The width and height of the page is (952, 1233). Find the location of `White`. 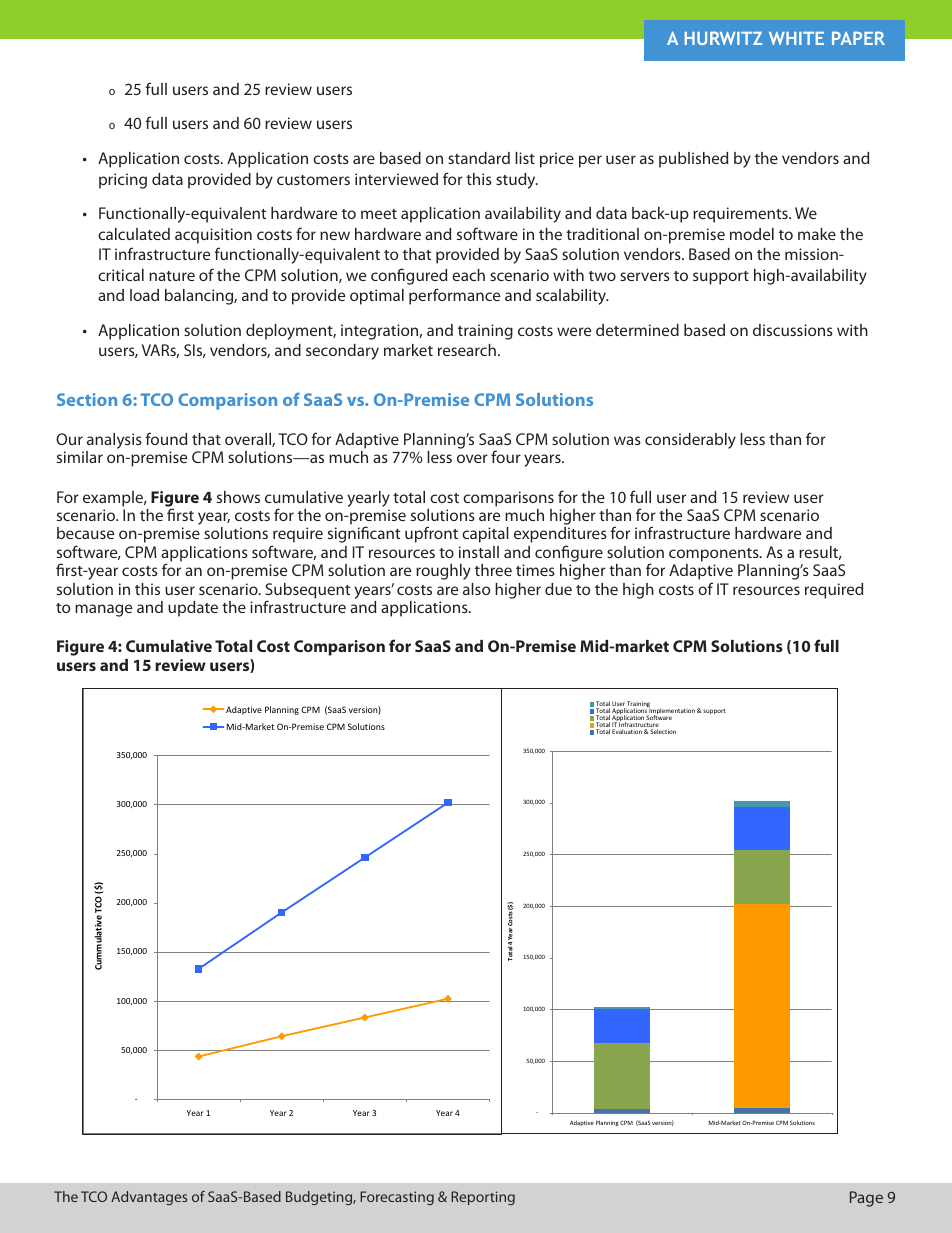

White is located at coordinates (796, 38).
